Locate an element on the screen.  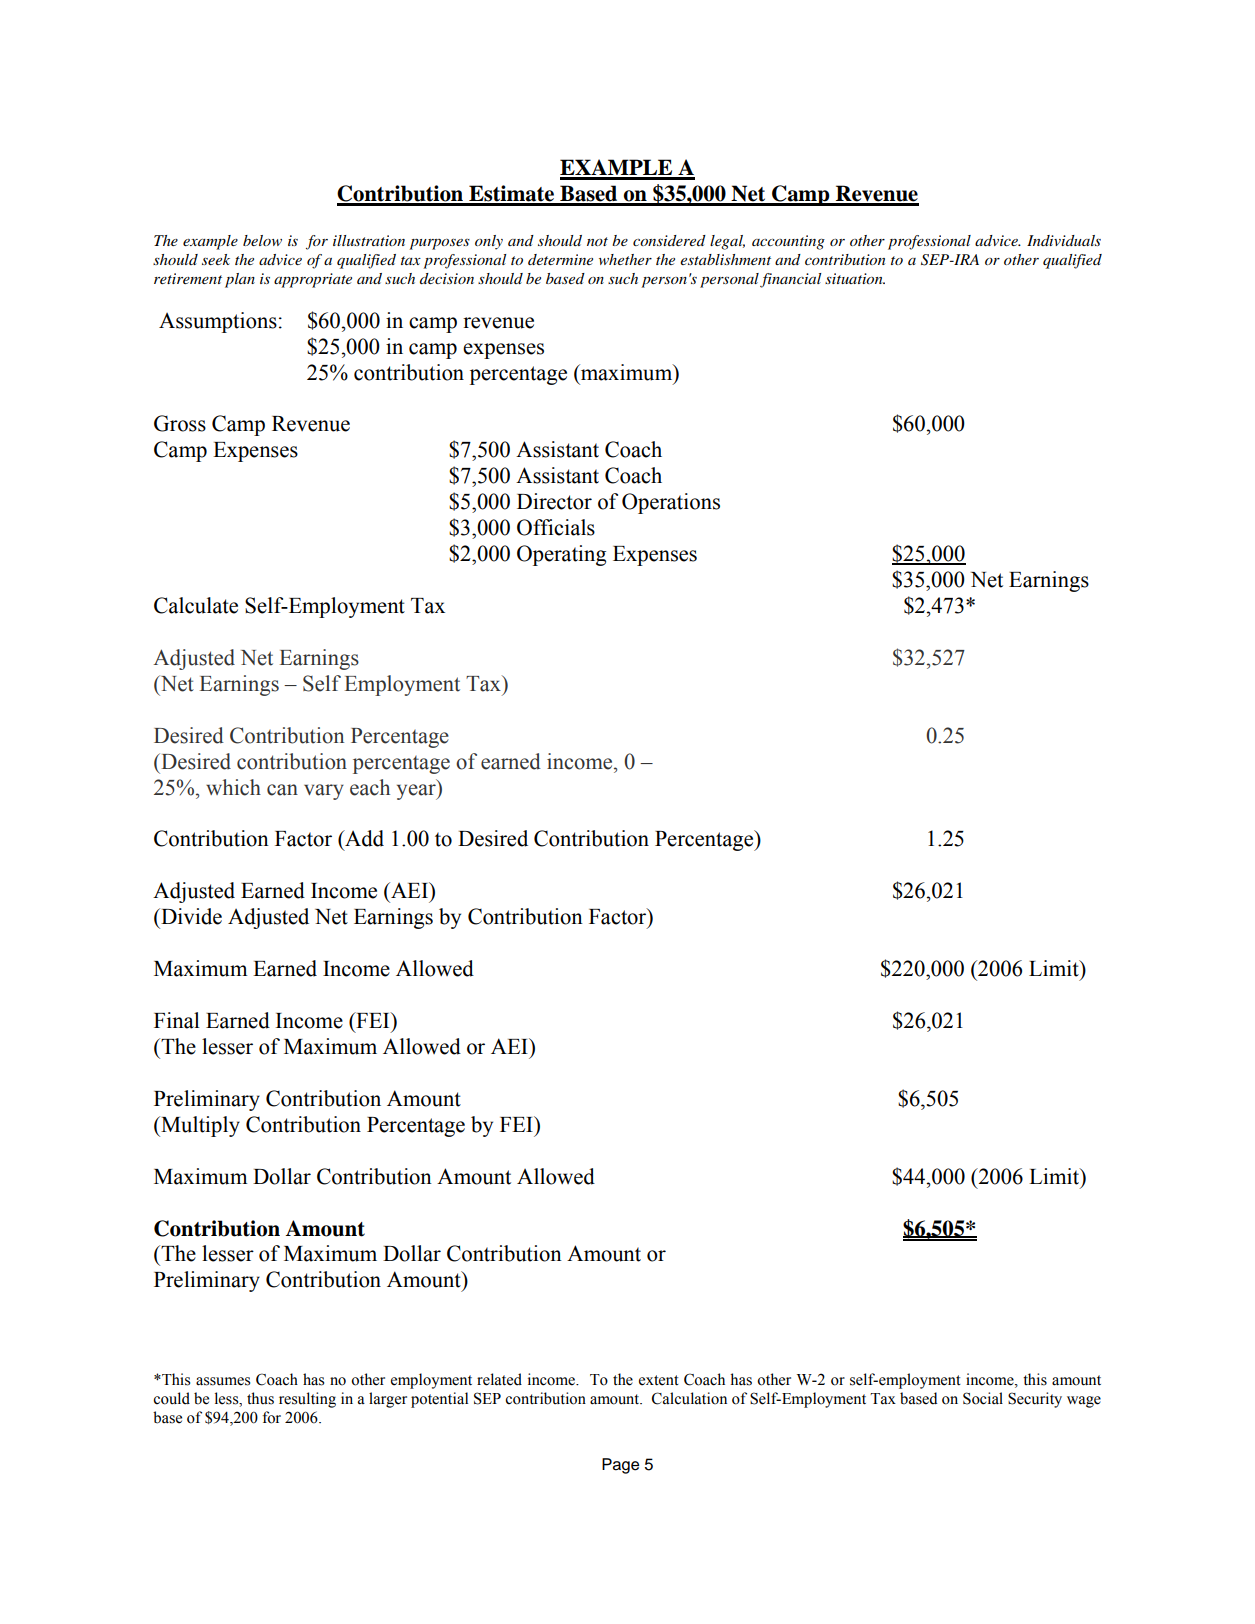
Individuals is located at coordinates (1064, 240).
